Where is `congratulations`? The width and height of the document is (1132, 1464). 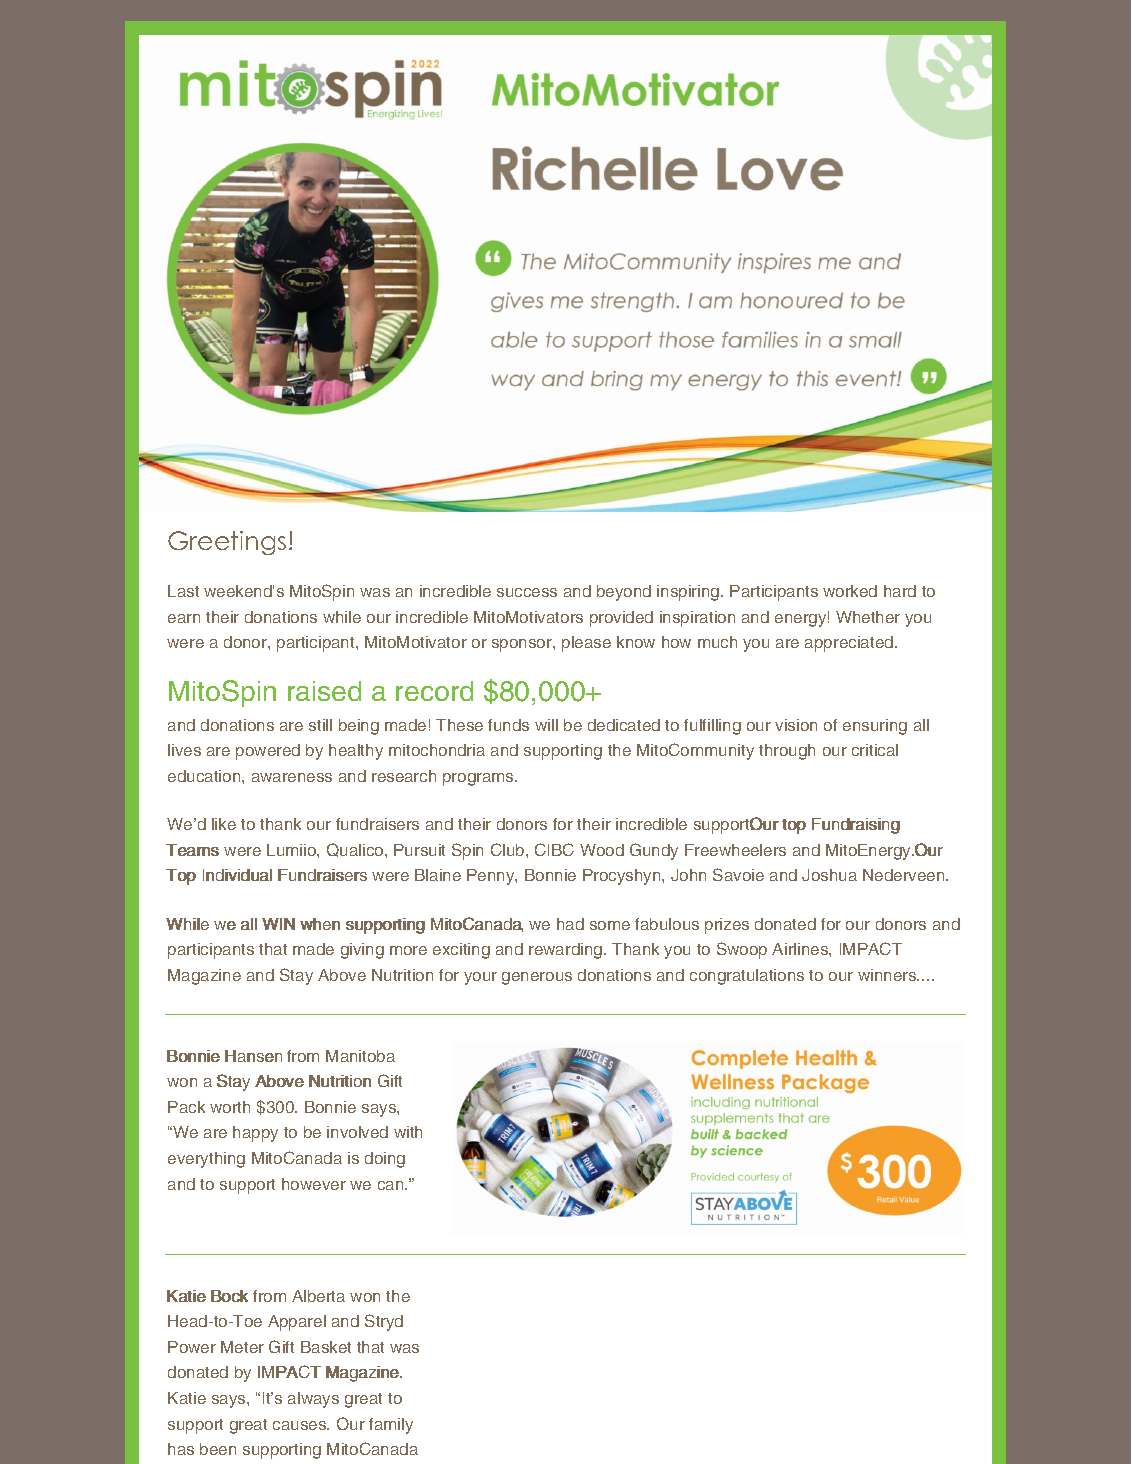 congratulations is located at coordinates (747, 977).
